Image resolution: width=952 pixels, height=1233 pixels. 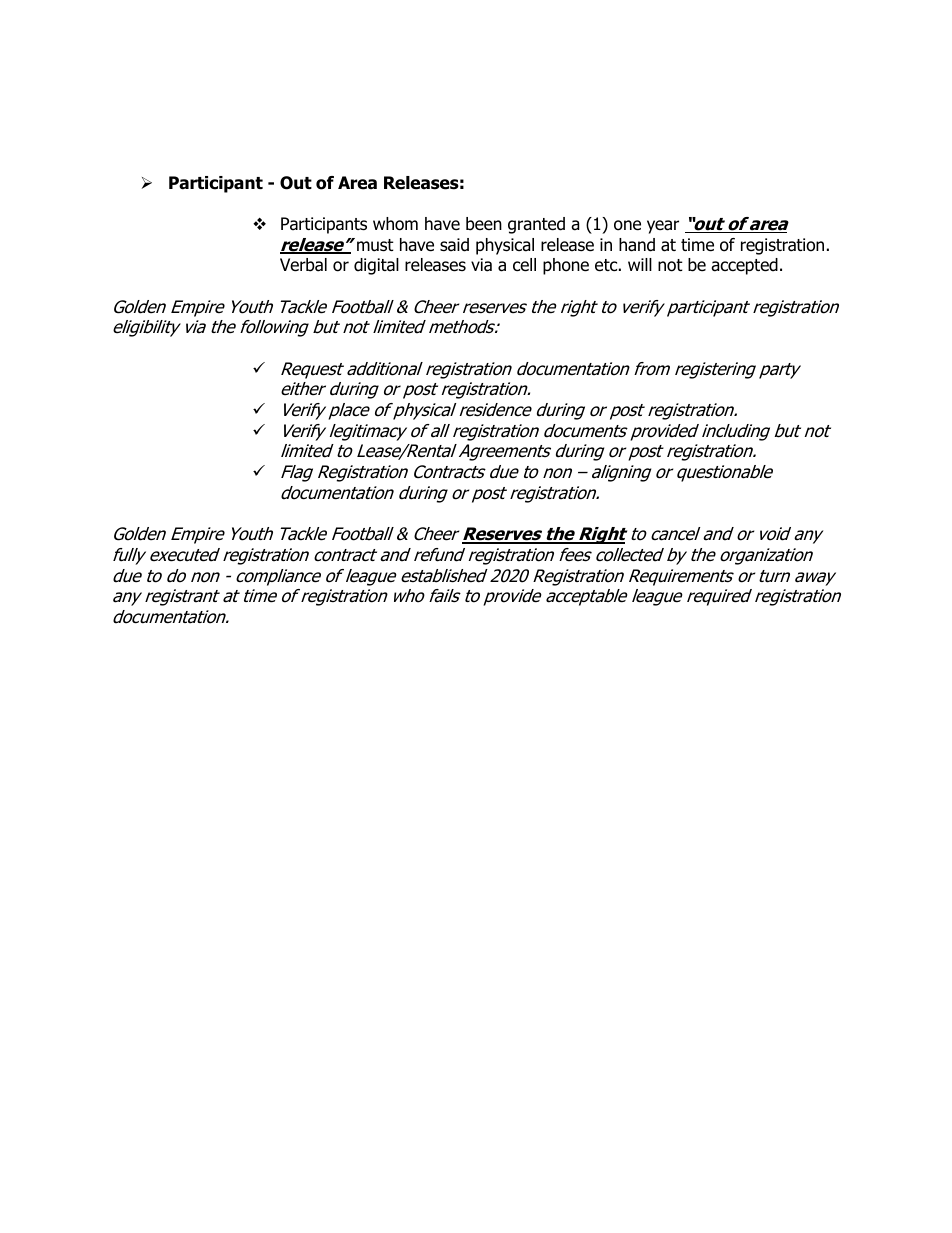 I want to click on accepted, so click(x=744, y=266).
